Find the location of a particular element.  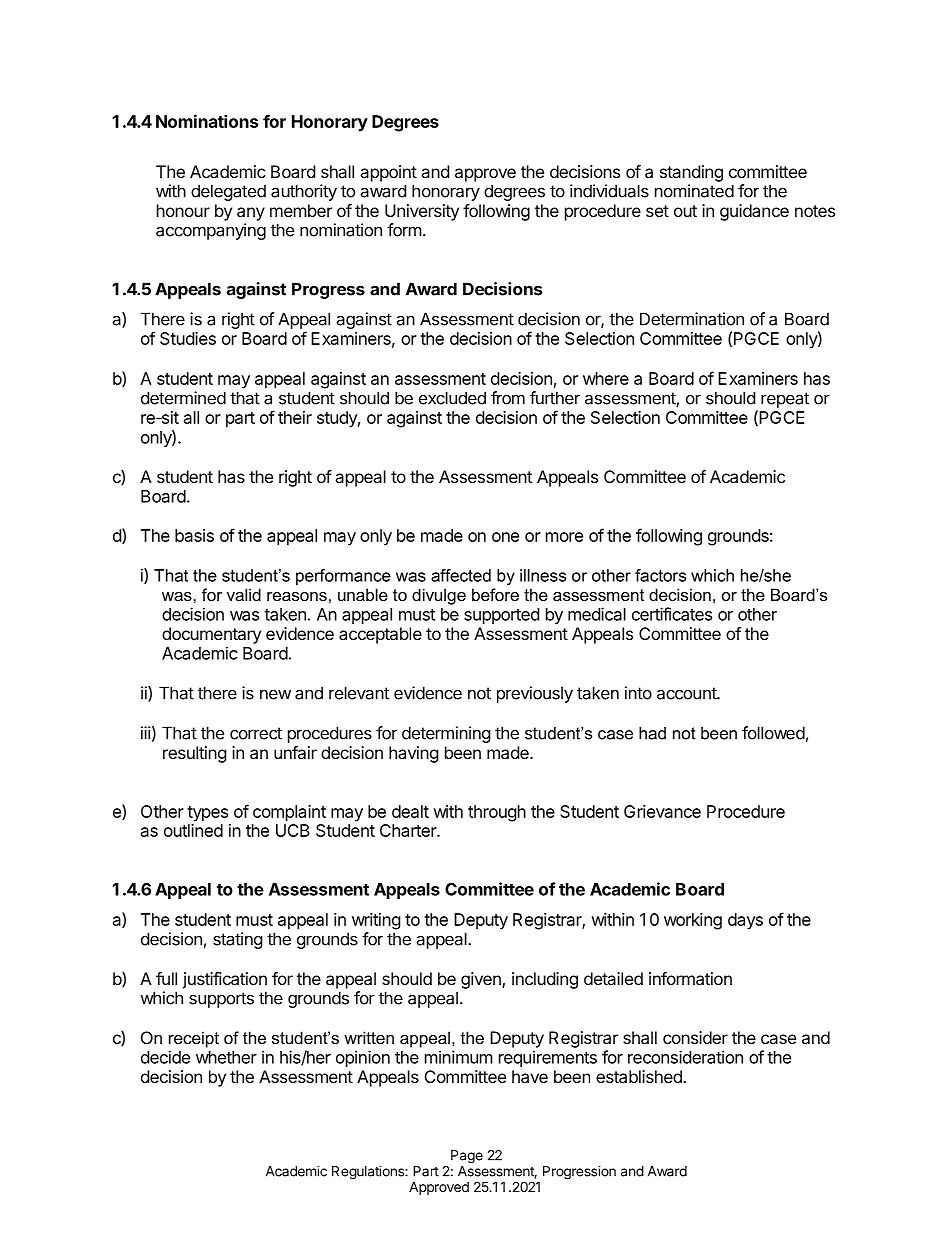

through is located at coordinates (497, 813).
